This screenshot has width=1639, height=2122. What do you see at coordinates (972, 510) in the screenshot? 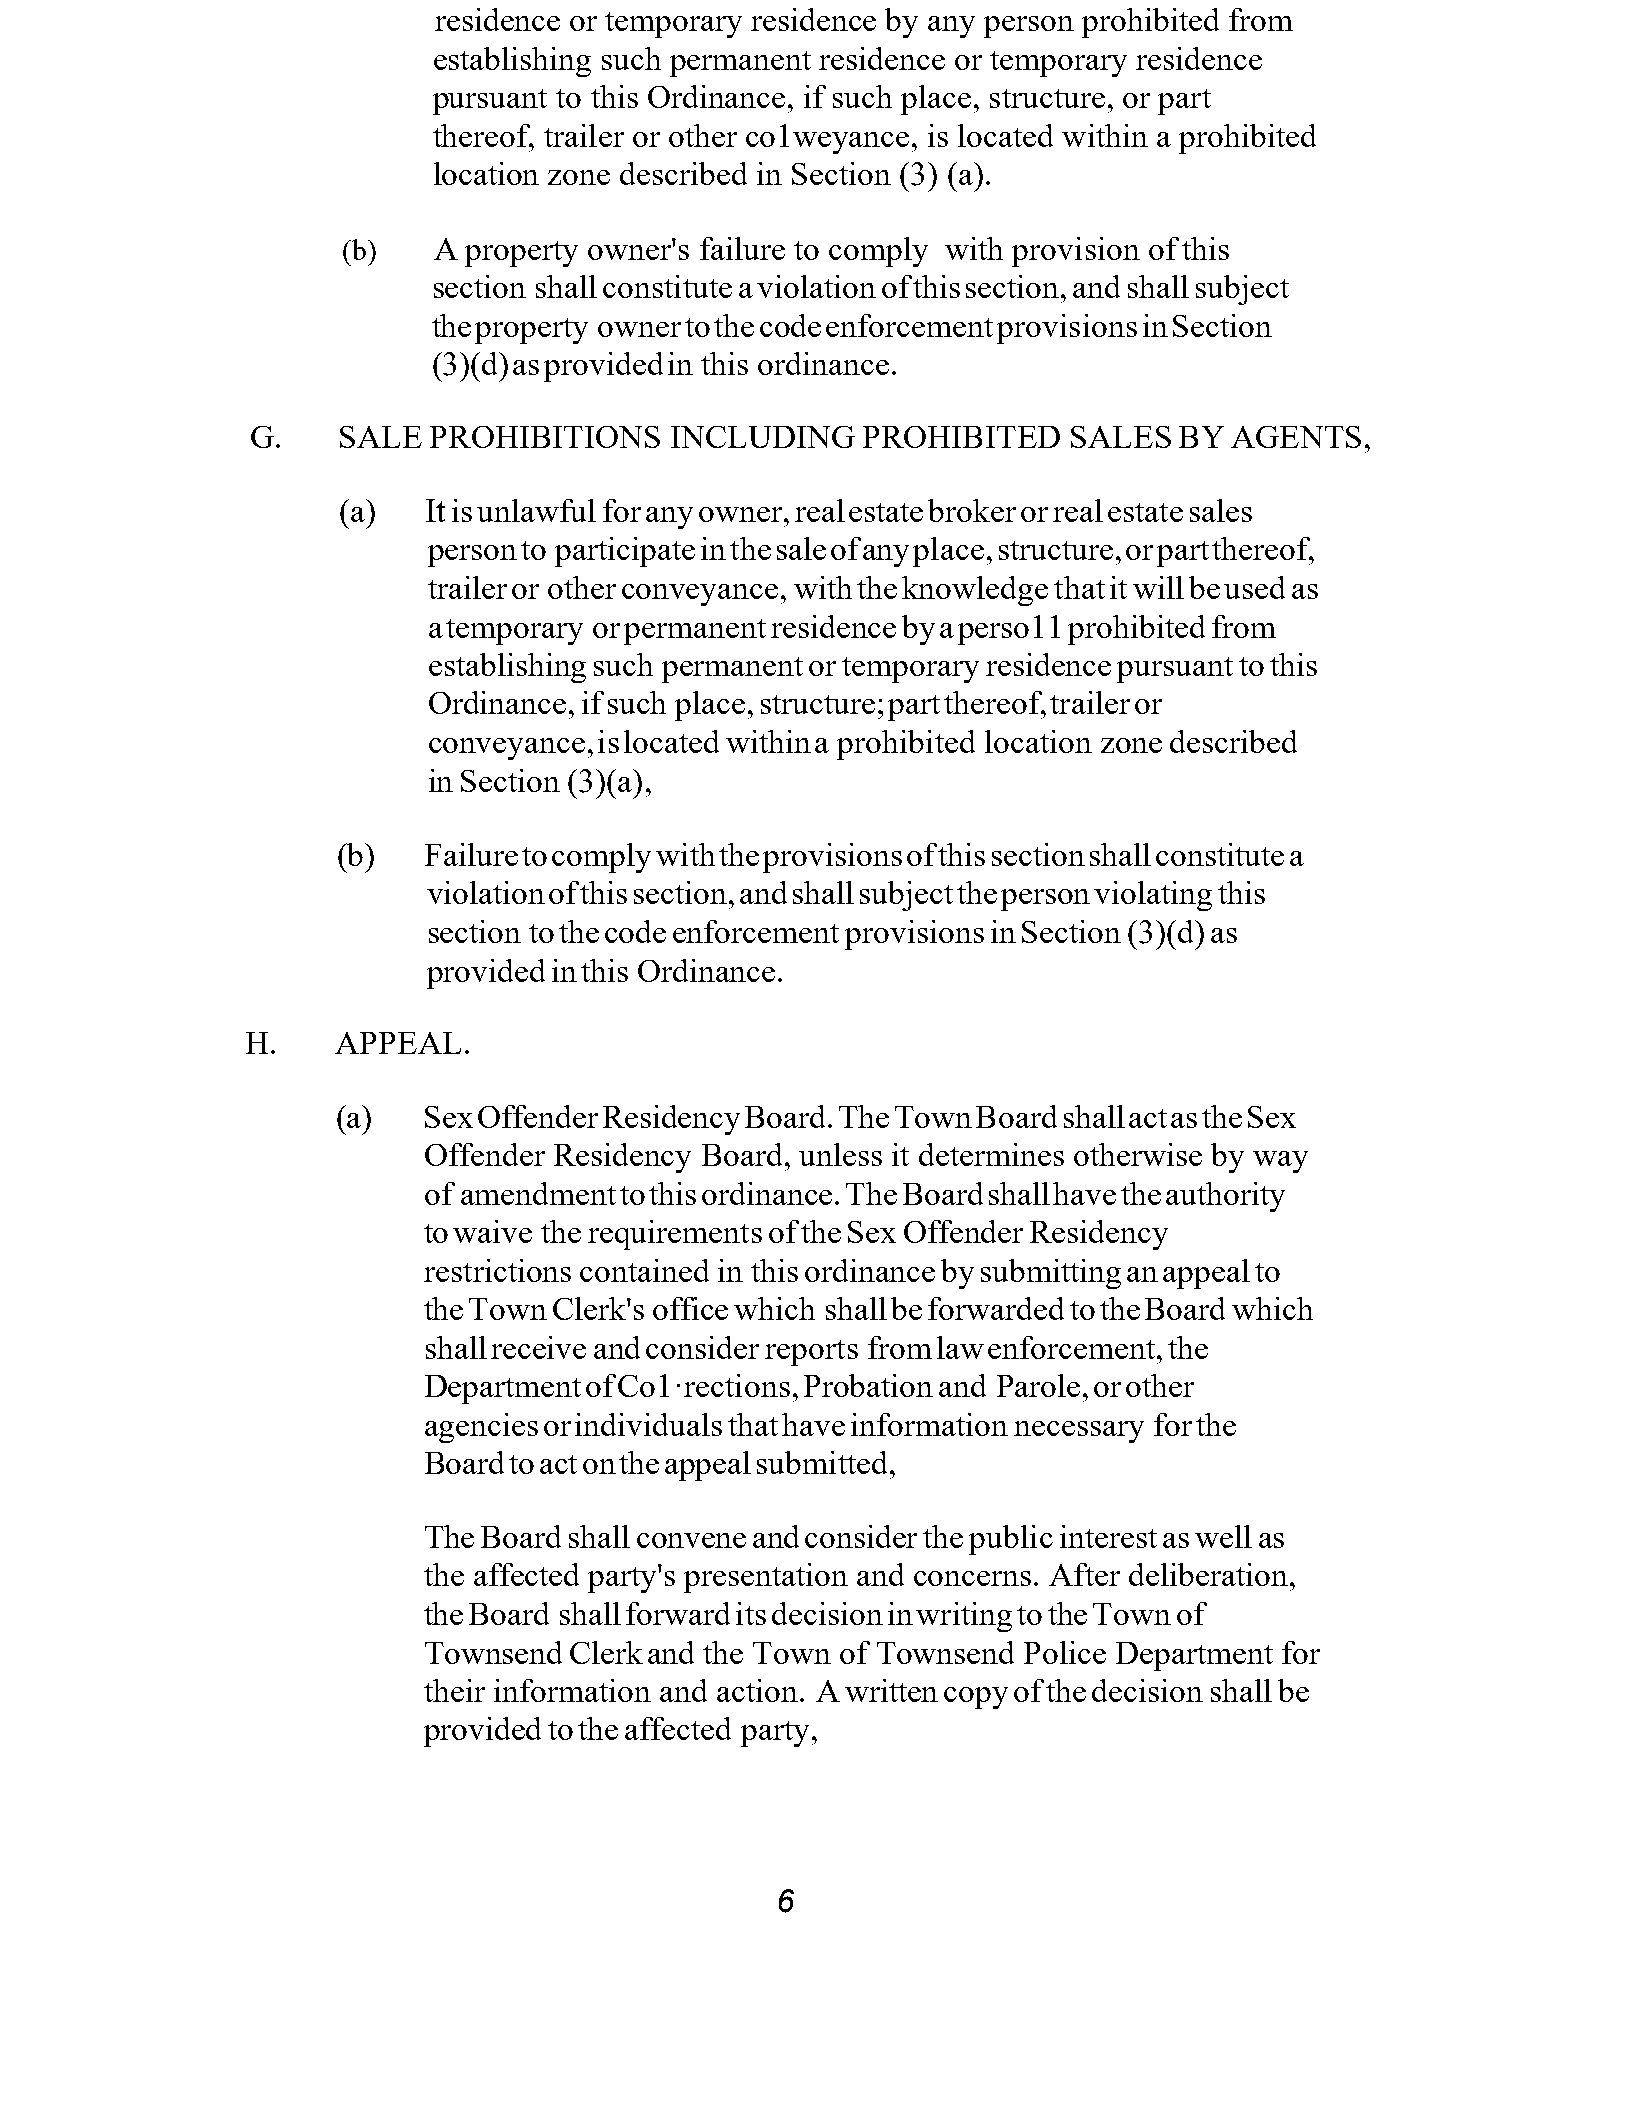
I see `broker` at bounding box center [972, 510].
